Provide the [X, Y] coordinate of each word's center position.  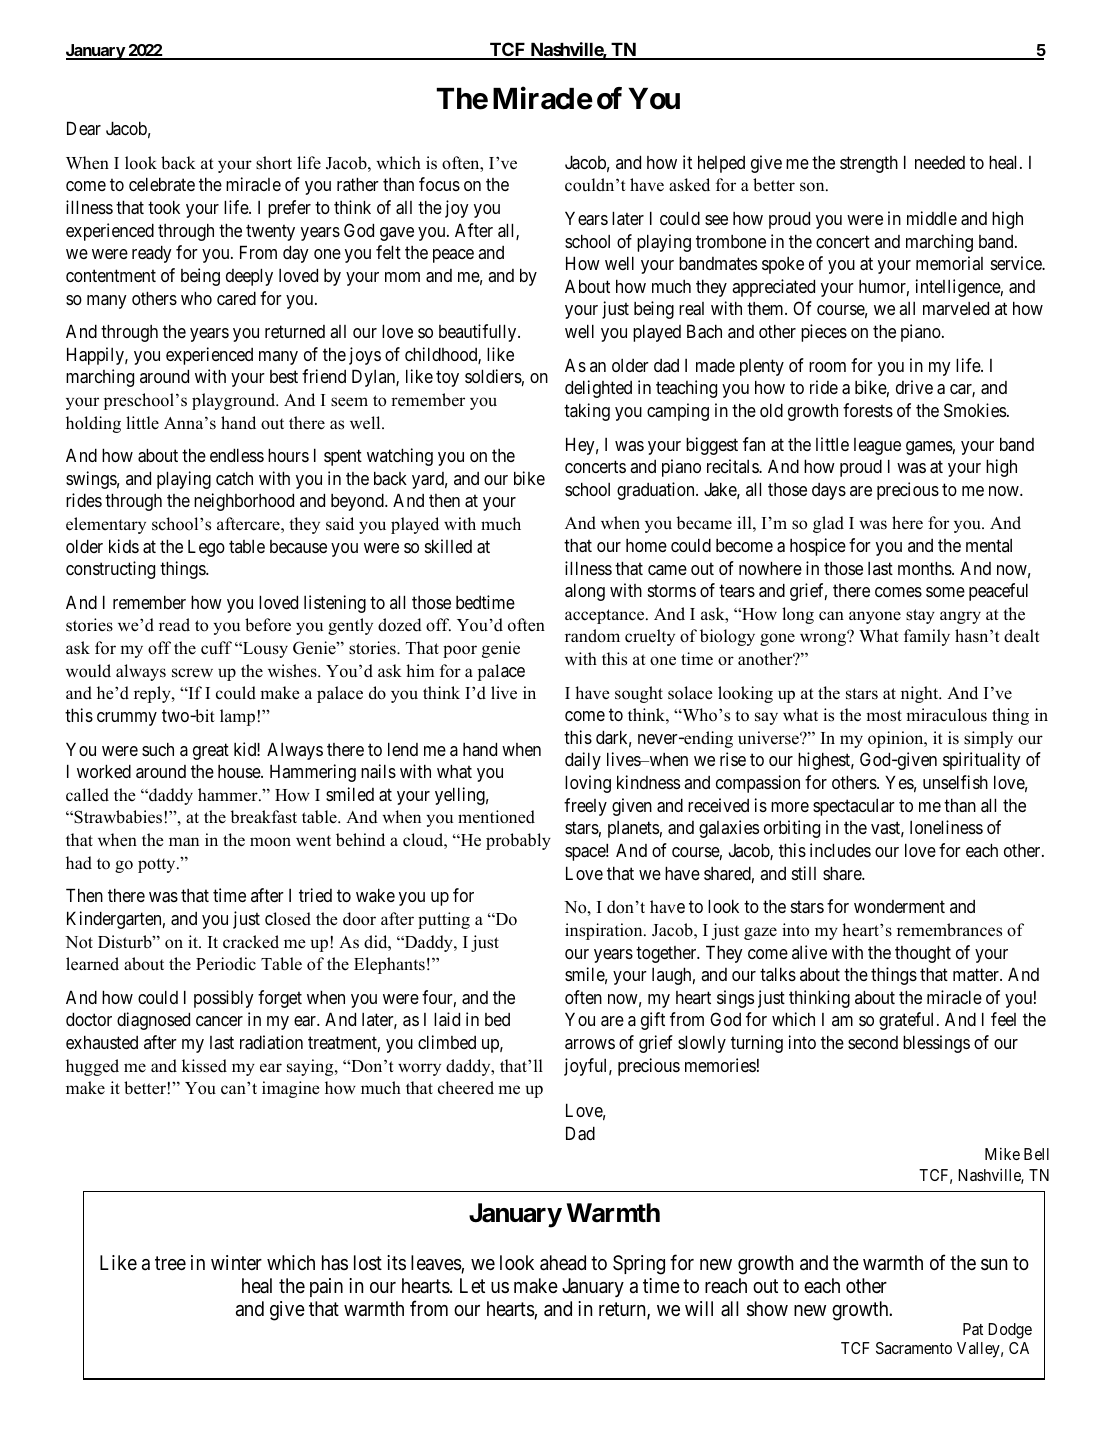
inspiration [605, 931]
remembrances [949, 930]
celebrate [162, 184]
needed [940, 162]
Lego [206, 548]
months [925, 568]
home [646, 545]
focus [439, 184]
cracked [251, 942]
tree [170, 1263]
